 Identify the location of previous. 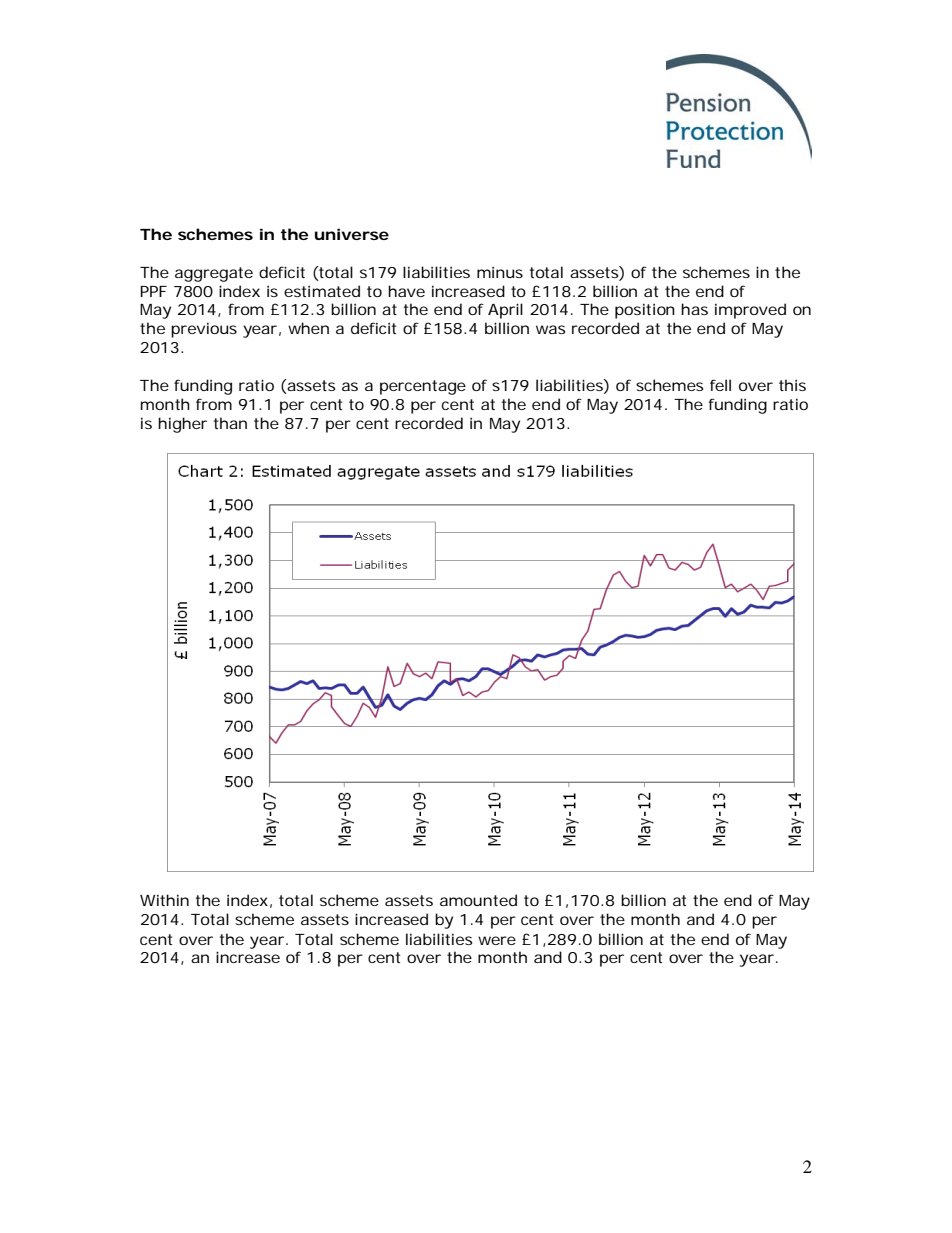
(204, 330).
